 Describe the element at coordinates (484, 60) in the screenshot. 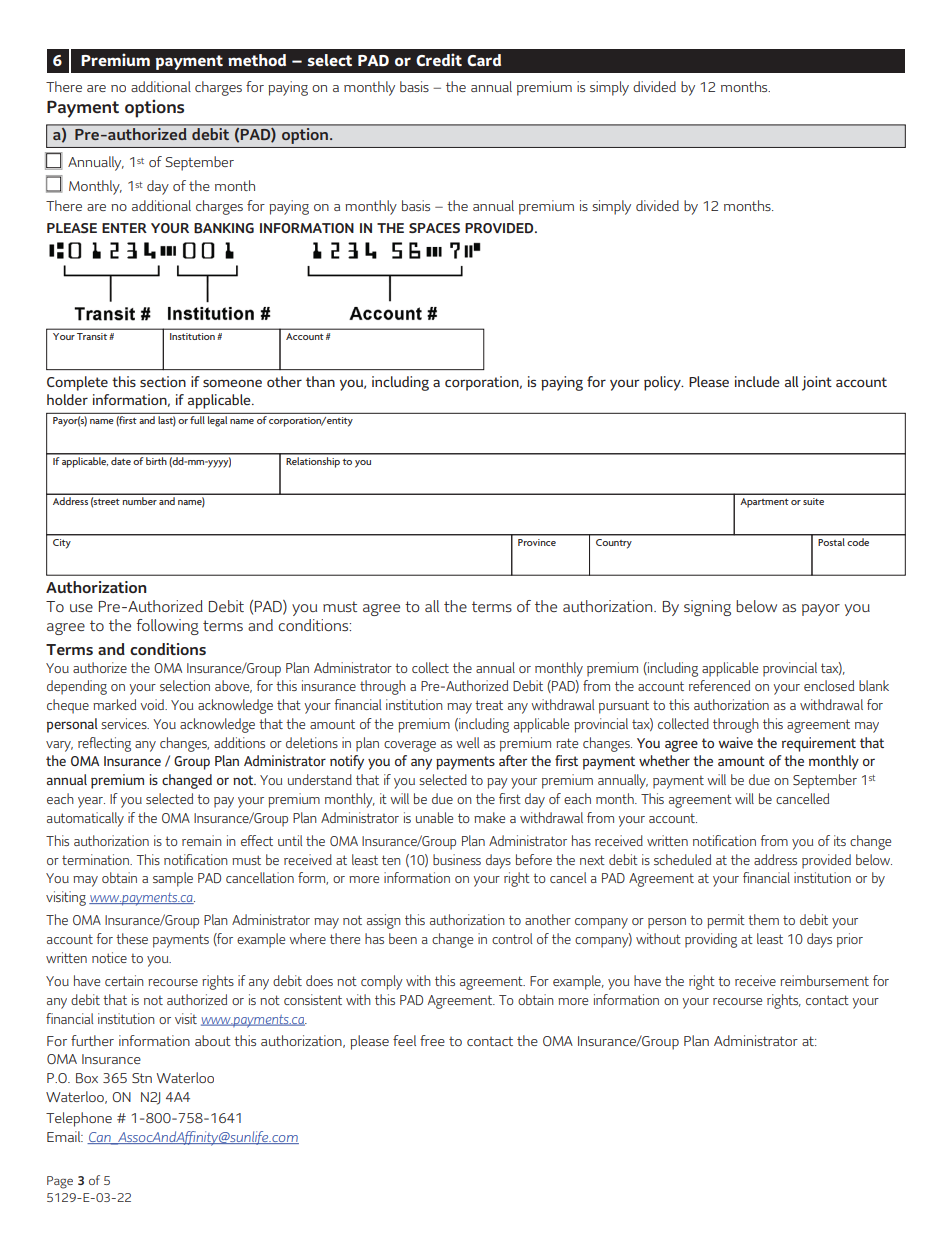

I see `Card` at that location.
